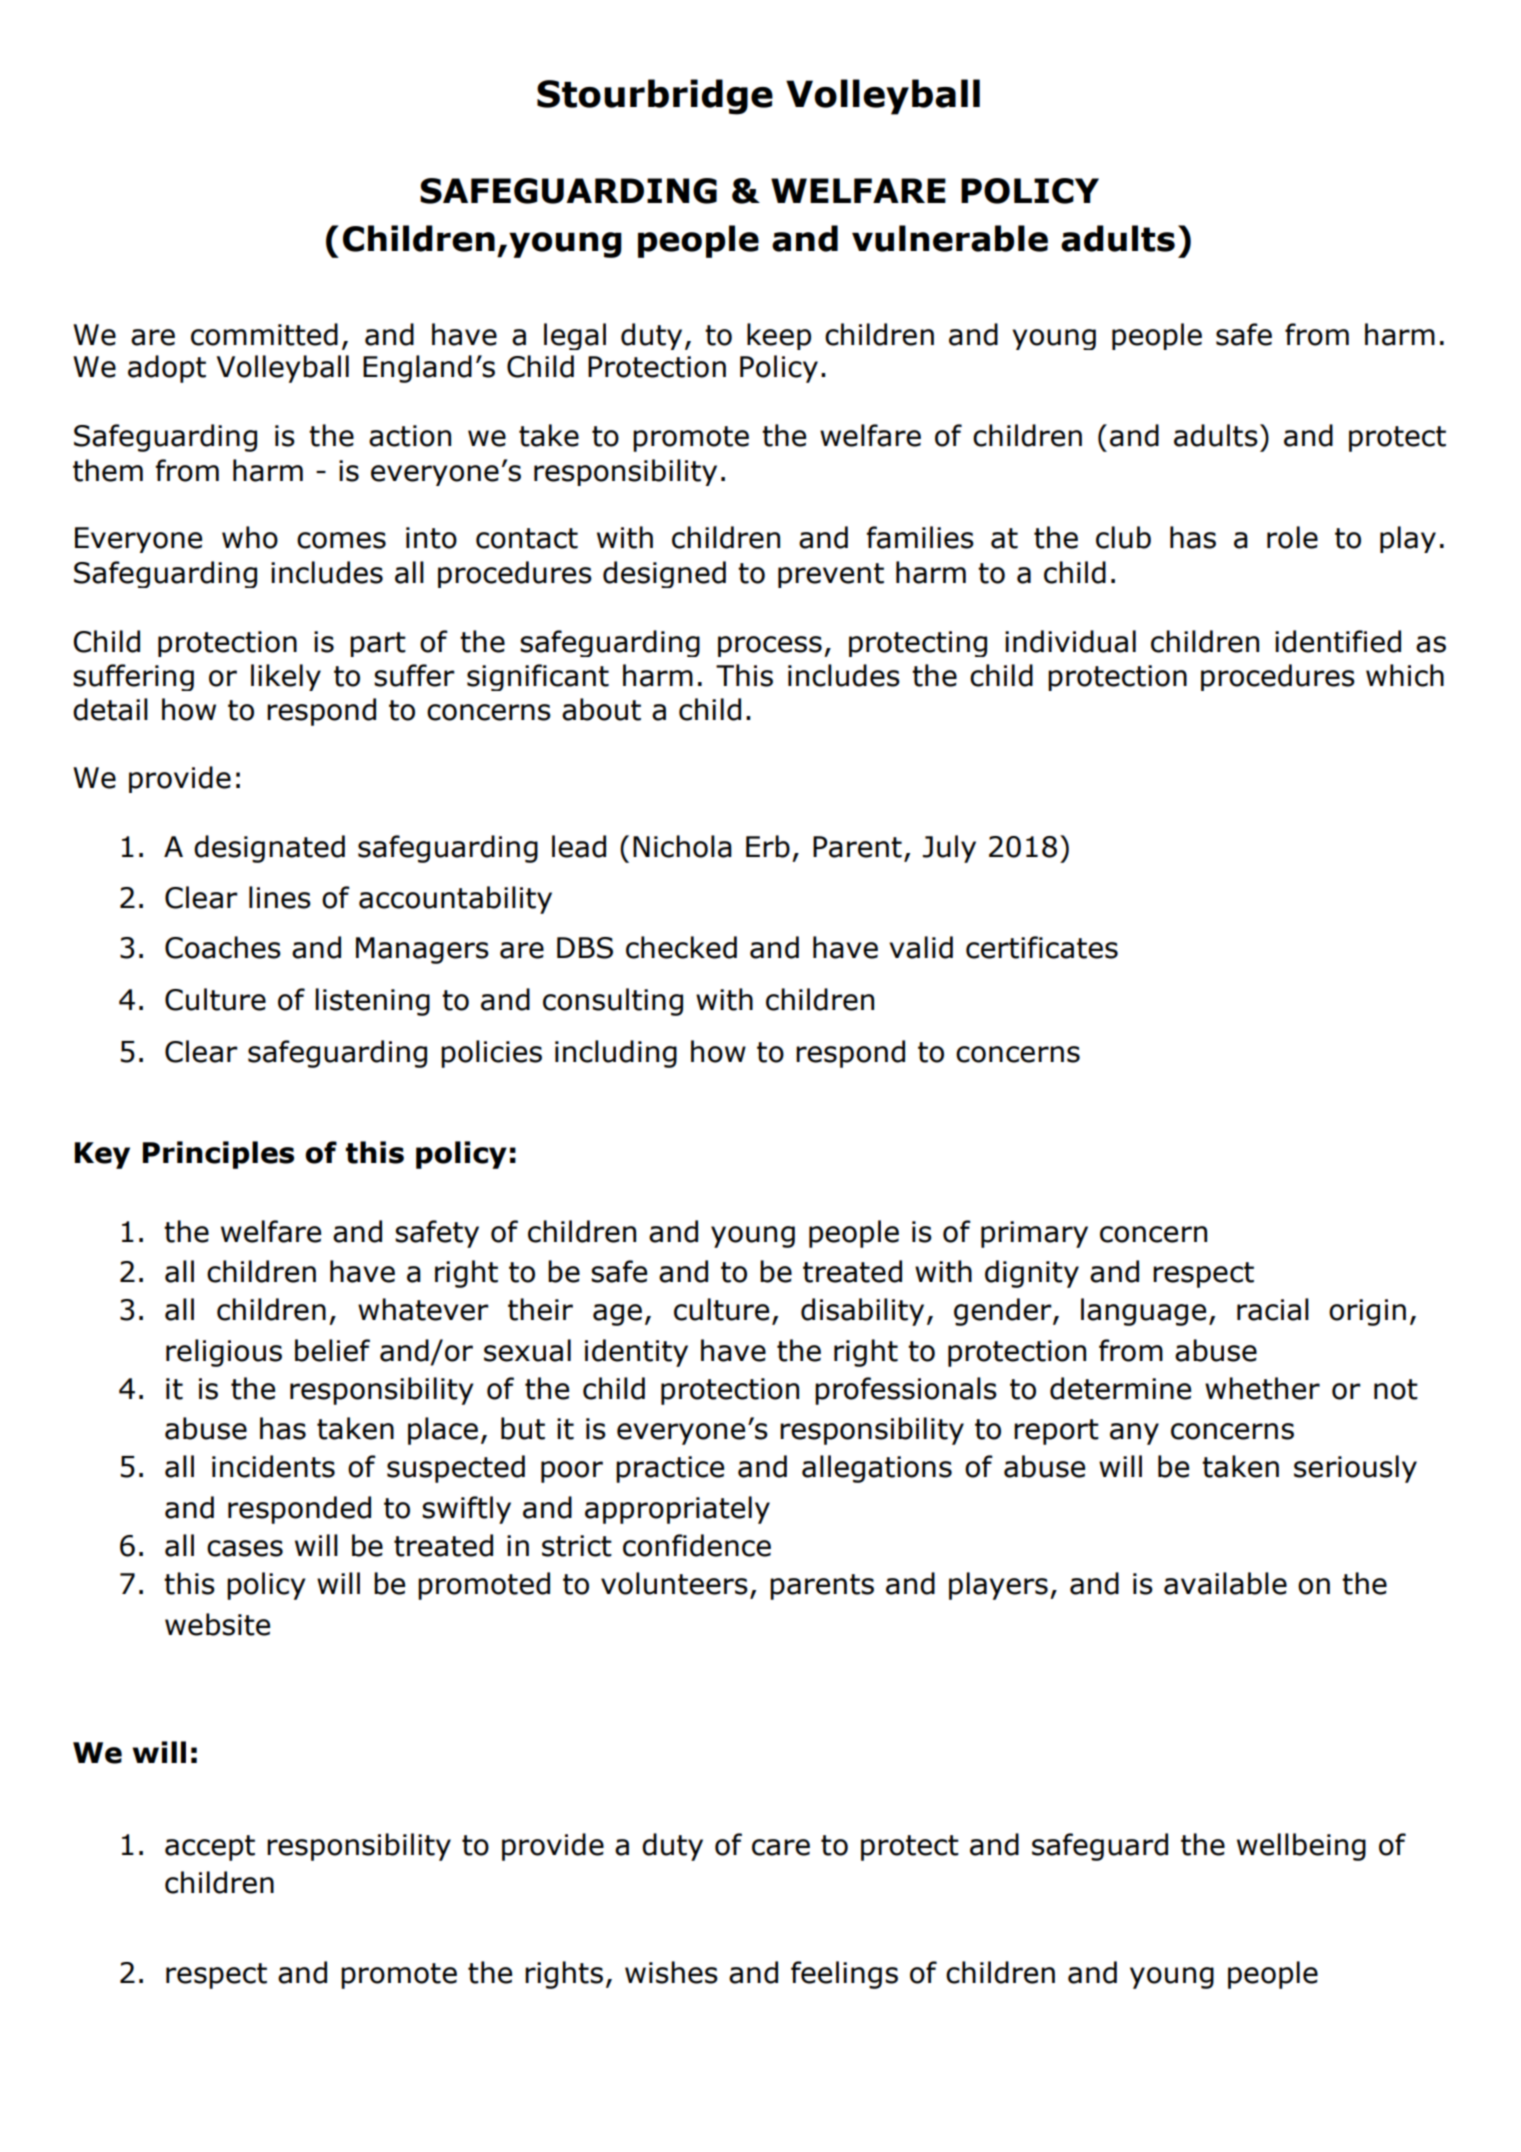 This image has width=1521, height=2152. What do you see at coordinates (218, 1155) in the image?
I see `Principles` at bounding box center [218, 1155].
